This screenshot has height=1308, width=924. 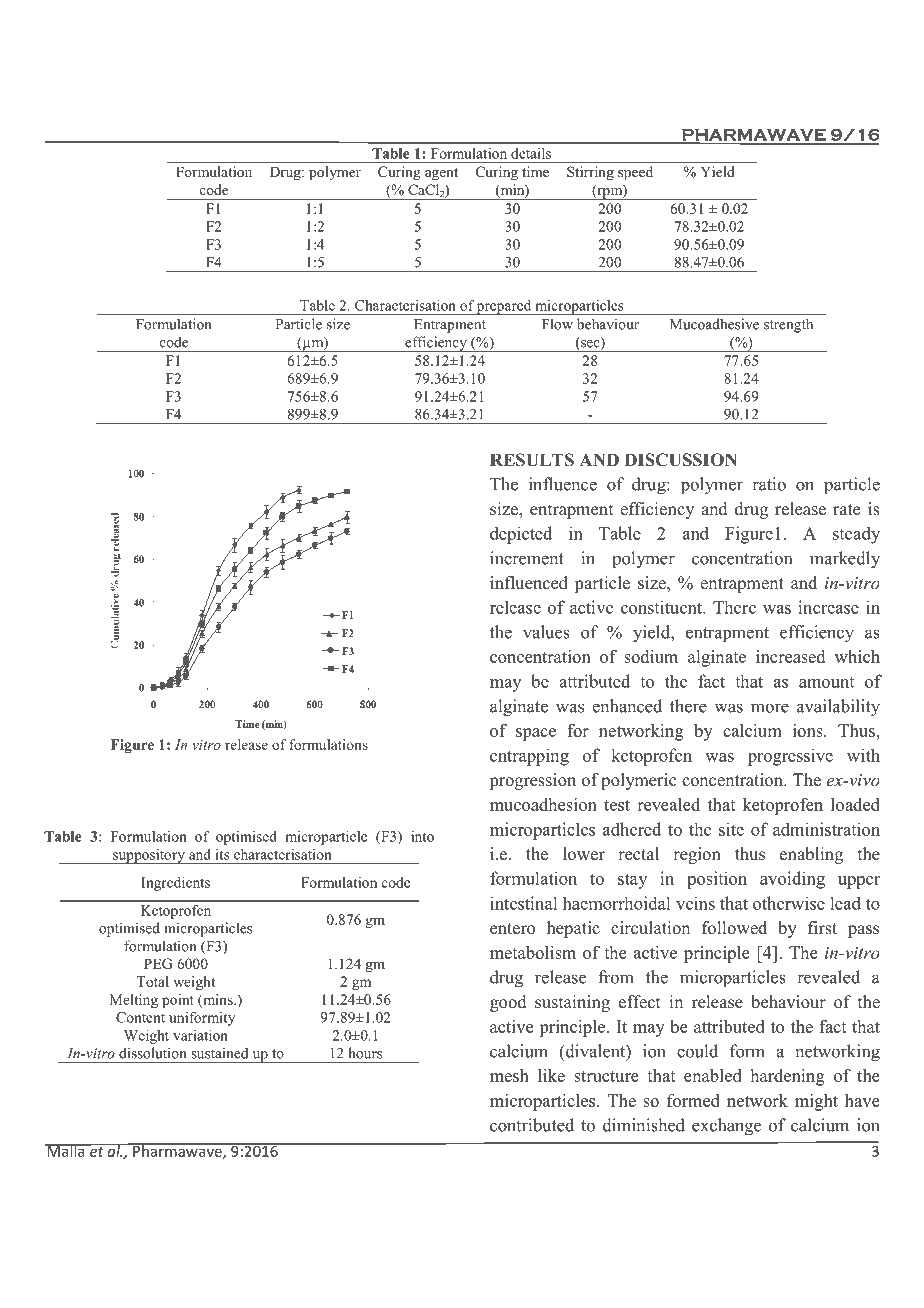 I want to click on RESULTS, so click(x=532, y=460).
